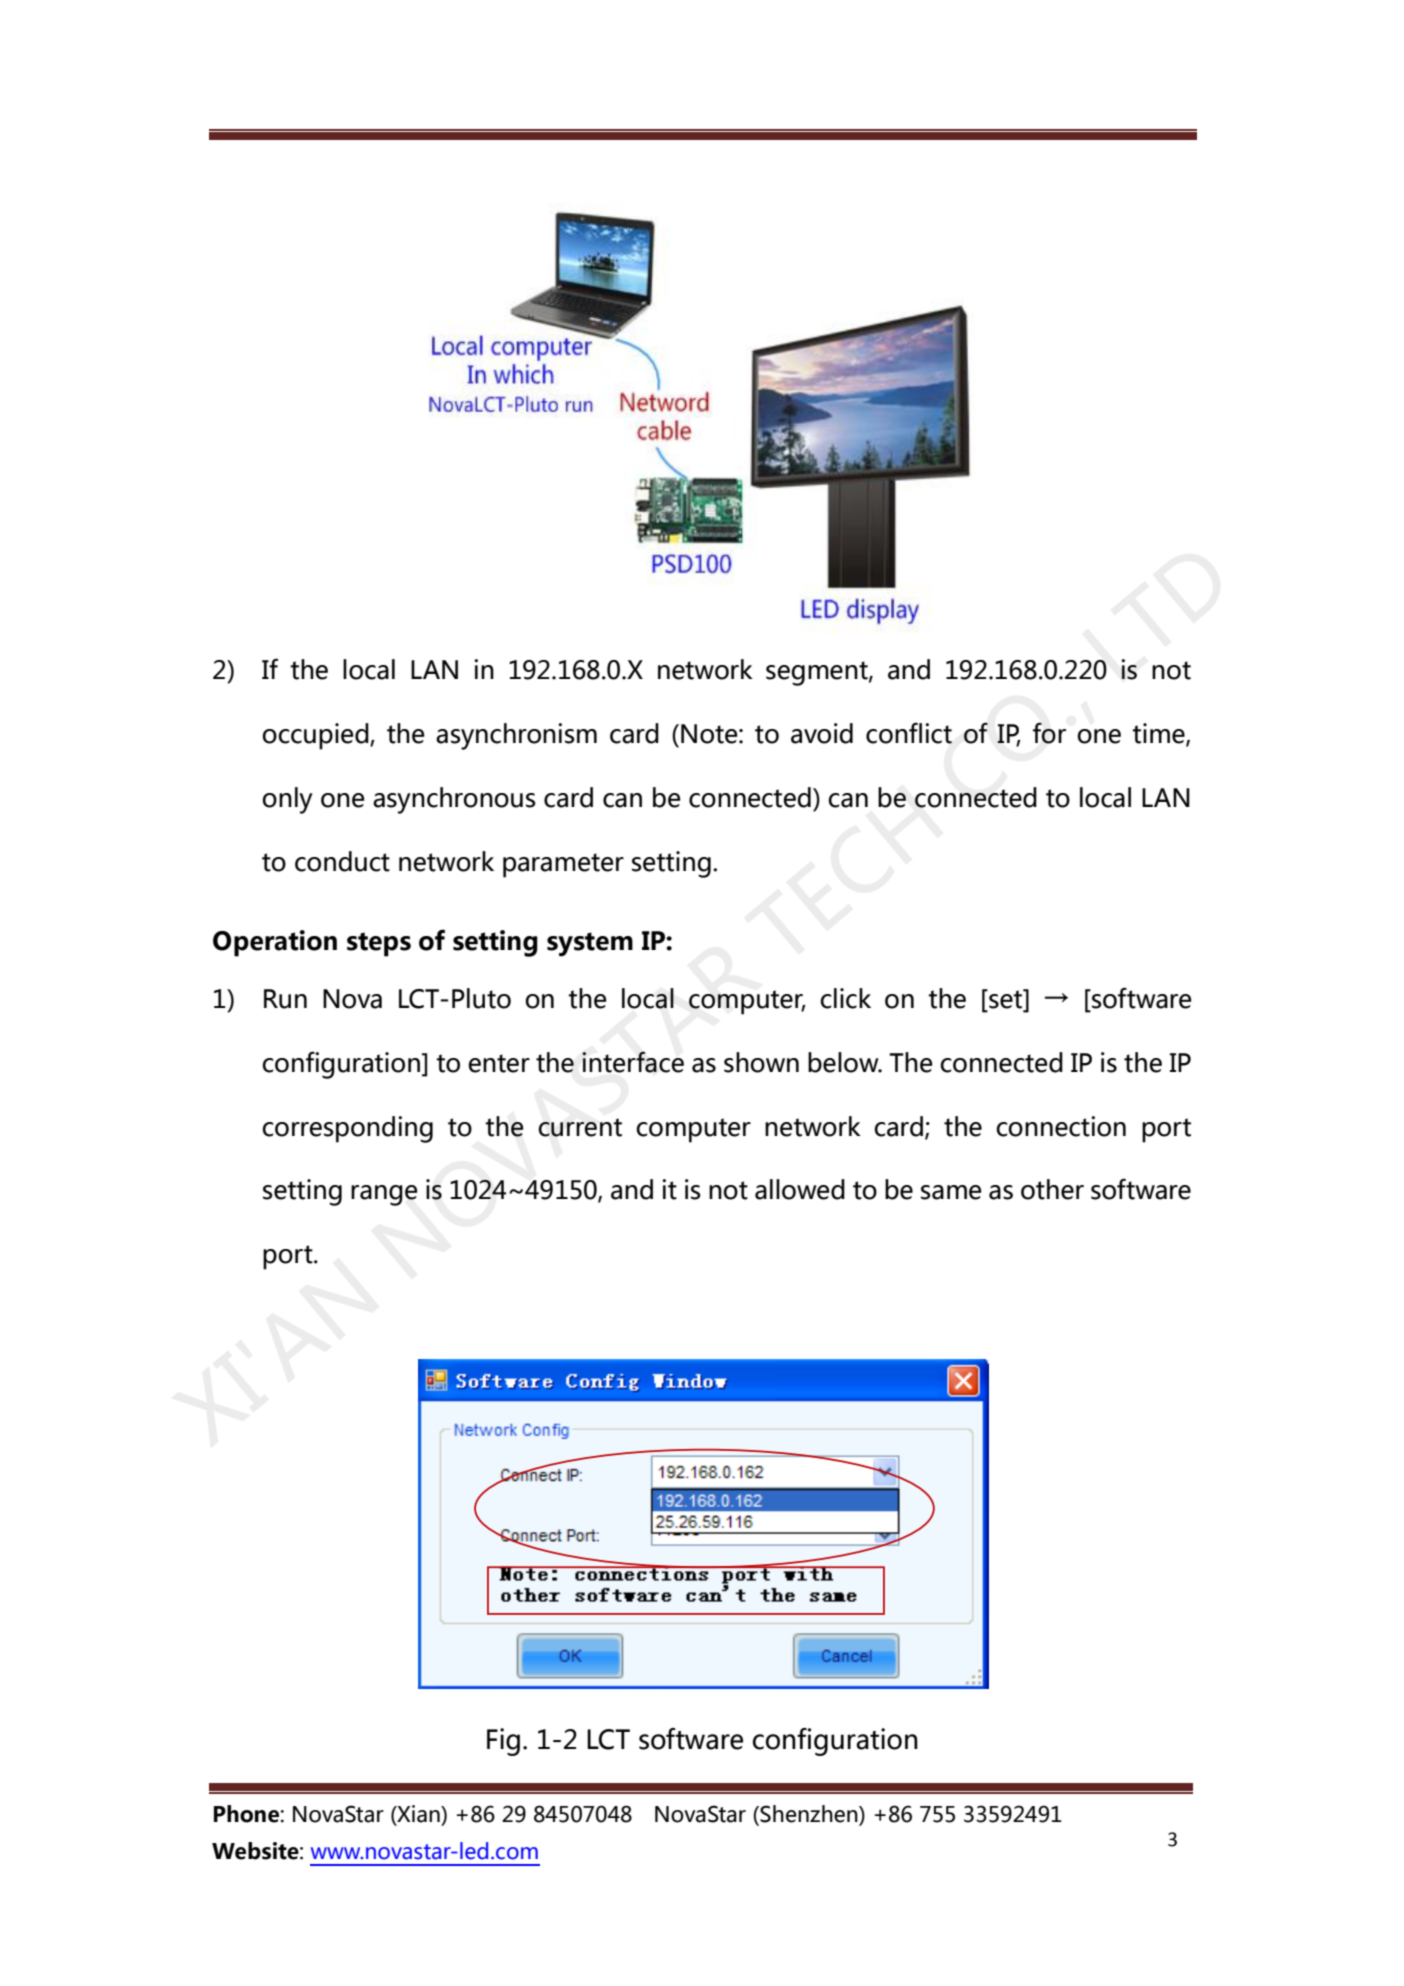 This screenshot has width=1404, height=1986. I want to click on avoid, so click(822, 733).
